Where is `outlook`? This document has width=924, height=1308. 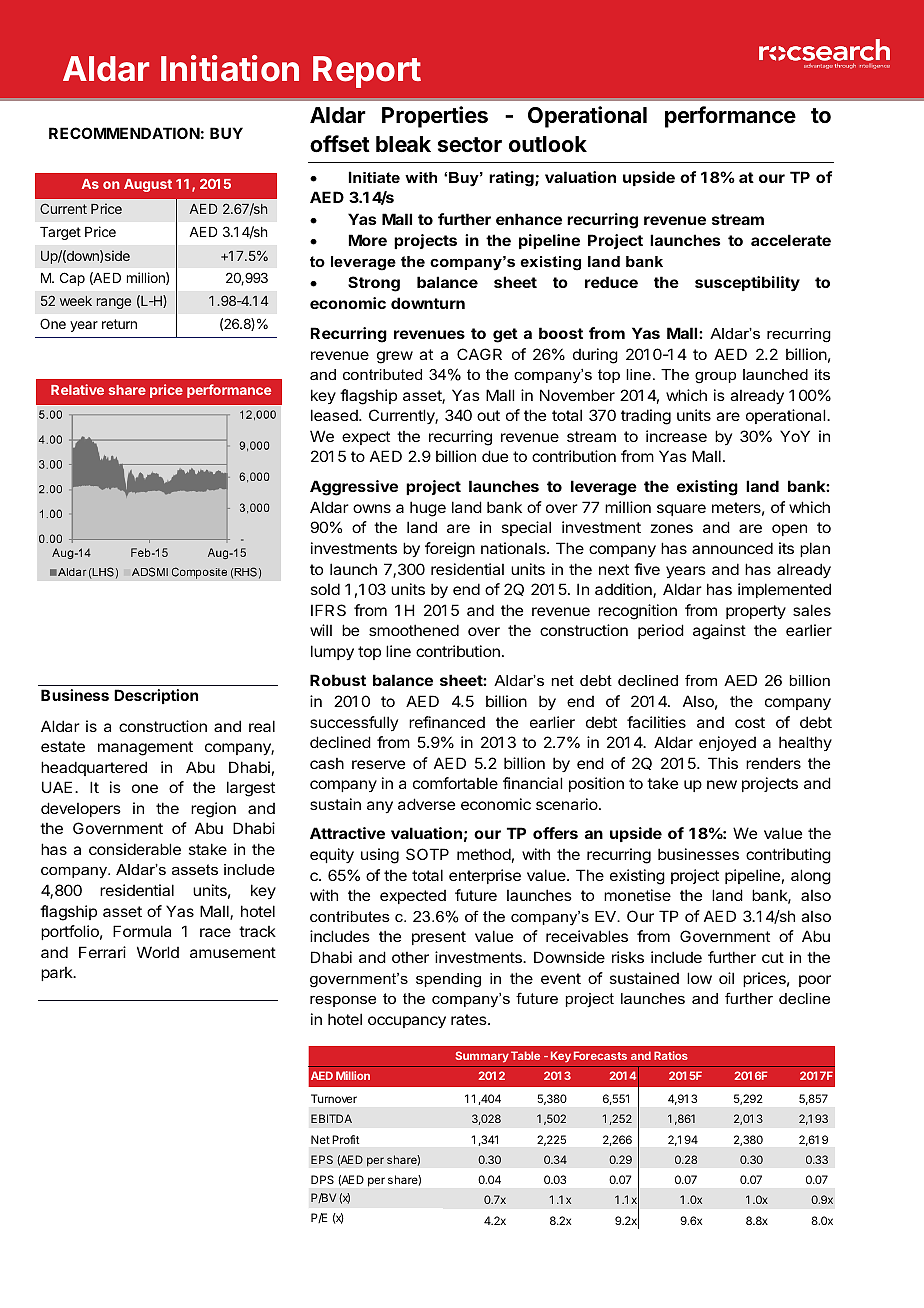
outlook is located at coordinates (548, 144).
